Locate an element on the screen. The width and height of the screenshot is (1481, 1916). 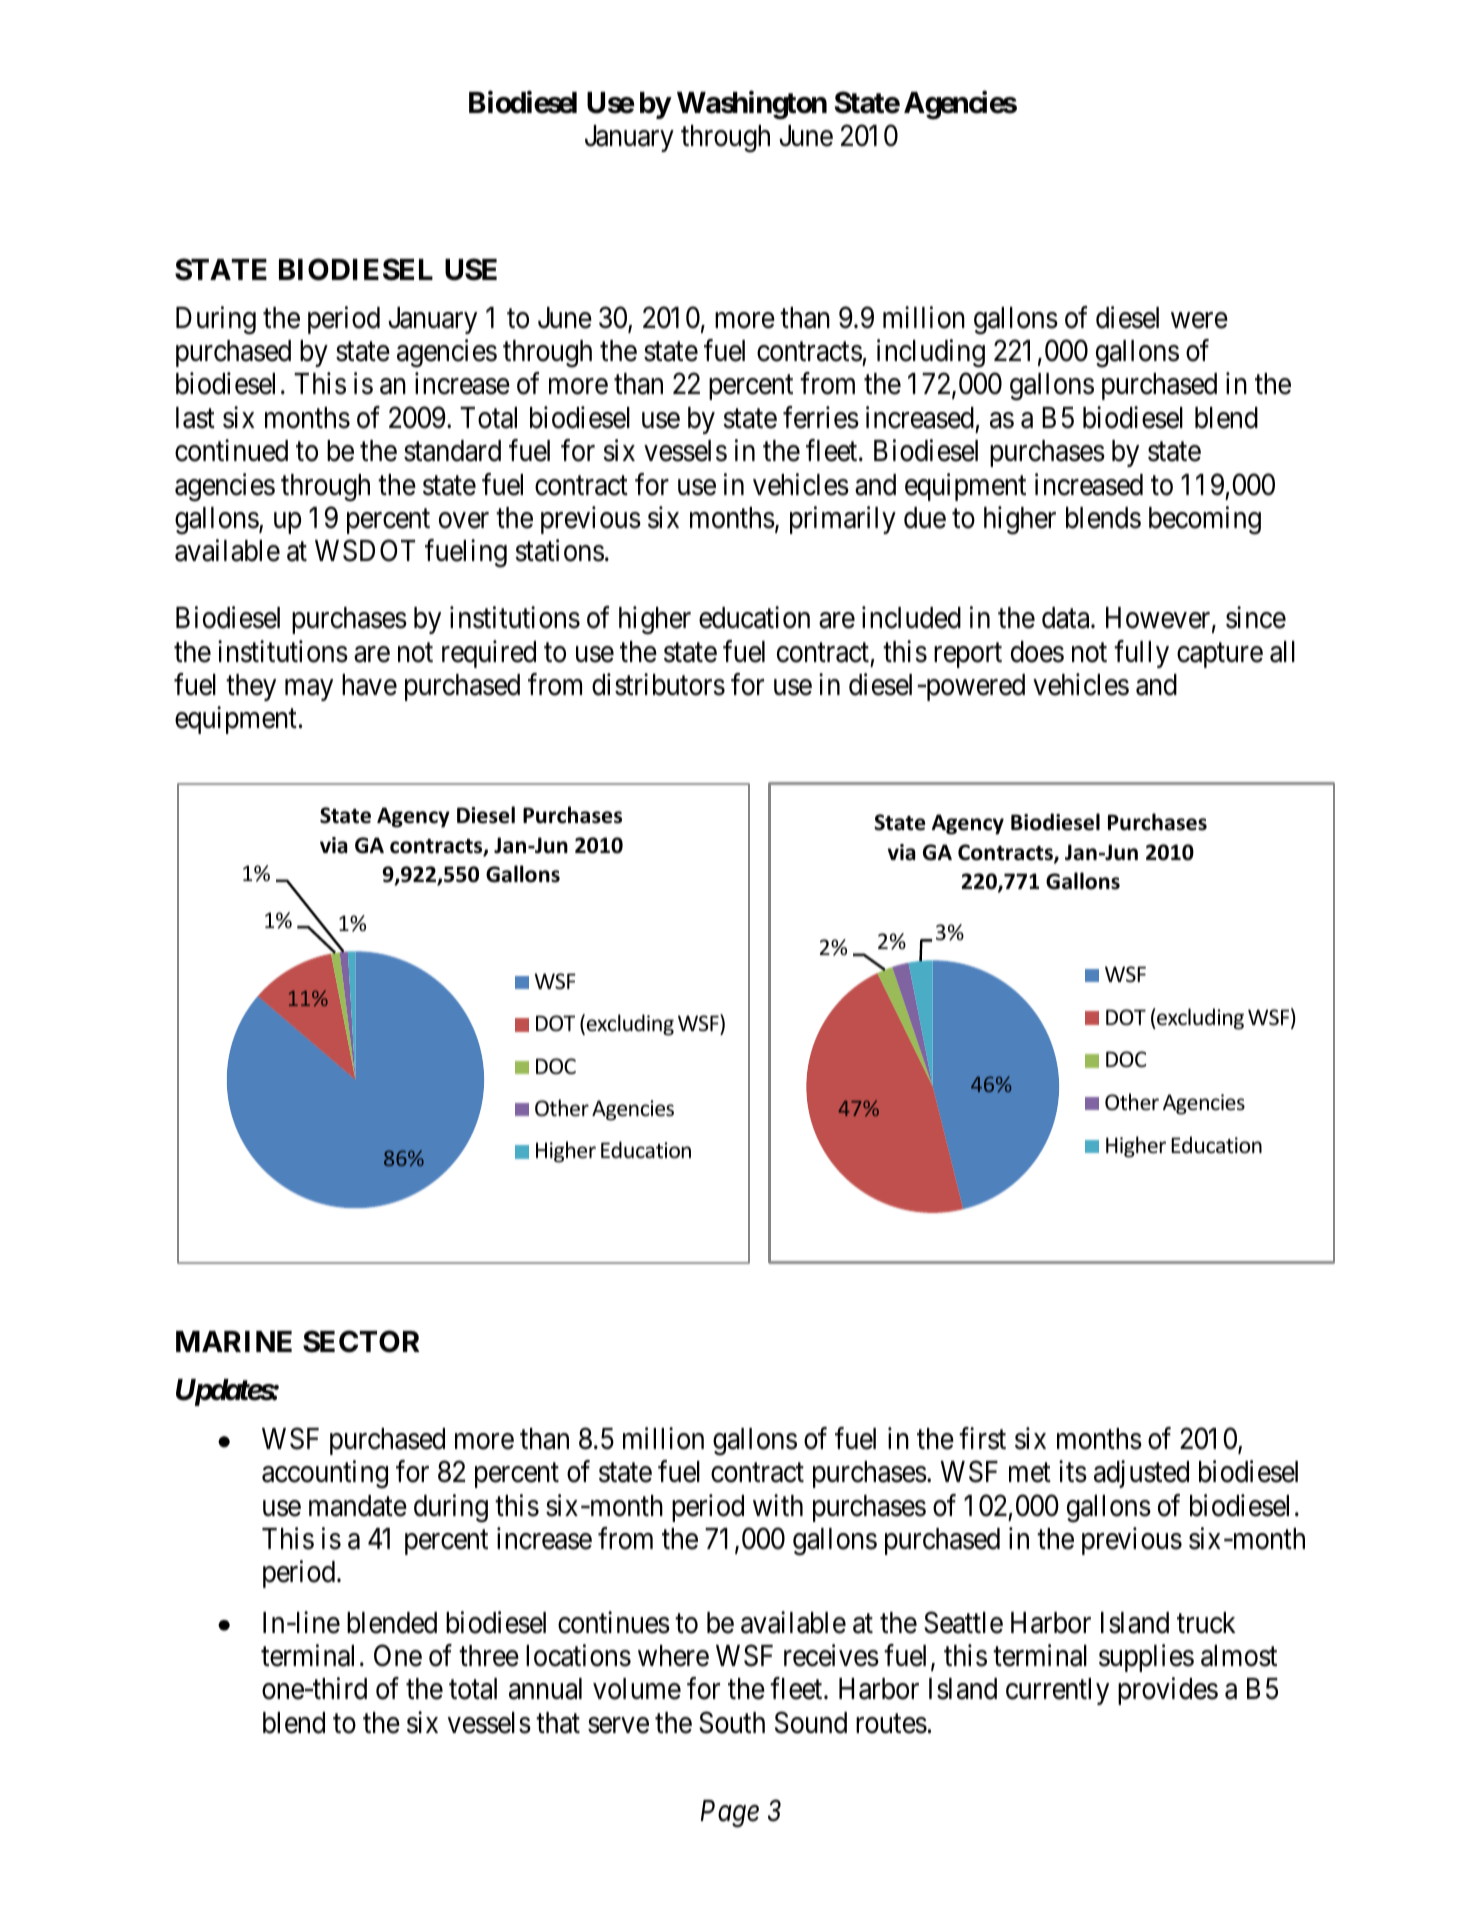
WSDOT is located at coordinates (365, 551).
